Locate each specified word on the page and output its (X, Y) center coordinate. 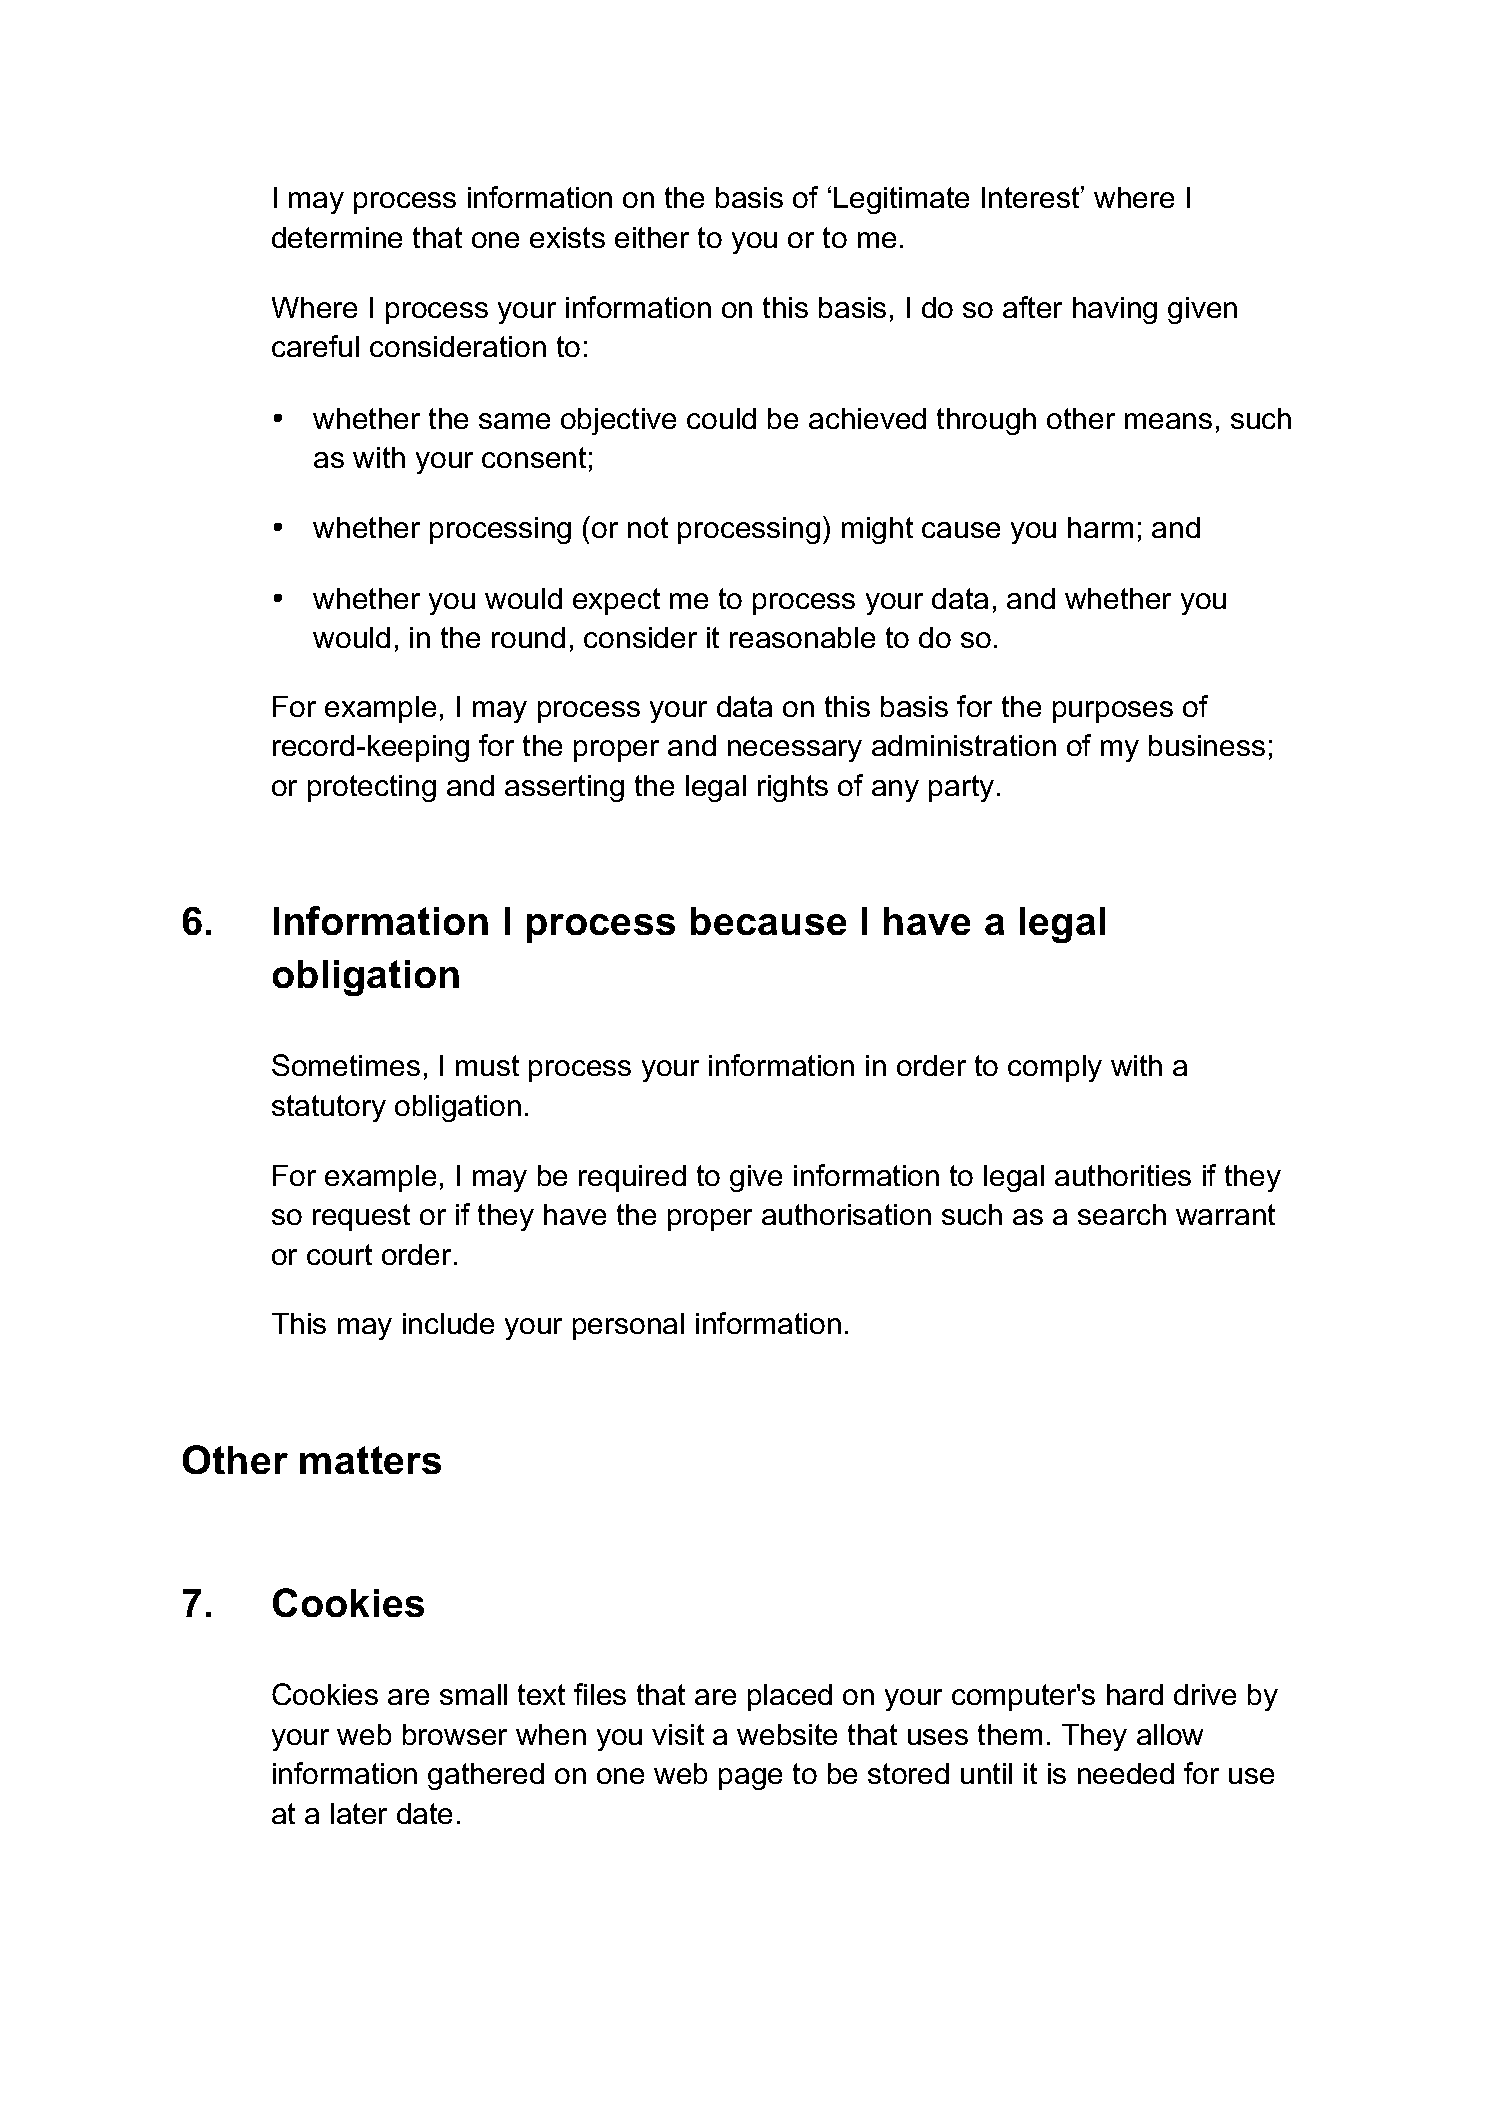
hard (1135, 1694)
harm (1100, 527)
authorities (1123, 1175)
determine (337, 237)
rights (793, 788)
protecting (372, 788)
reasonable (802, 637)
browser (455, 1734)
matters (370, 1460)
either (652, 237)
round (528, 637)
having (1115, 310)
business (1207, 745)
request (361, 1217)
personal (628, 1326)
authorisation (846, 1214)
